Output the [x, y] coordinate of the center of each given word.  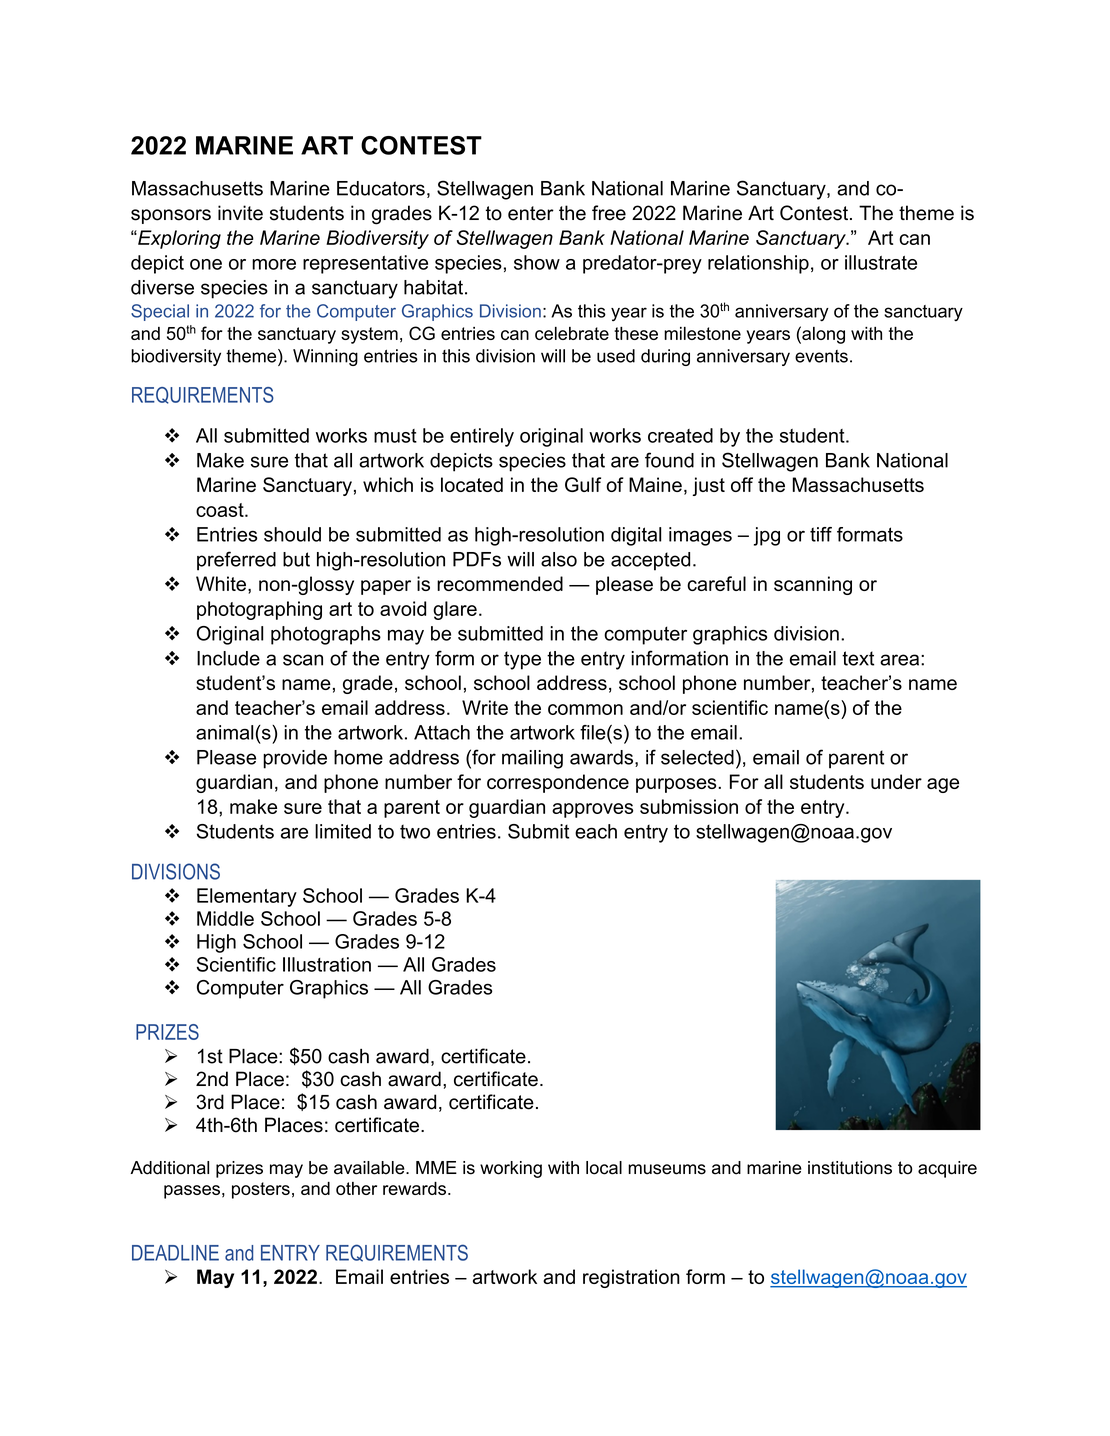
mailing [532, 759]
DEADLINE [175, 1253]
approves [592, 810]
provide [295, 759]
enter [531, 213]
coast [221, 510]
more [274, 264]
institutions [850, 1168]
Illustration [327, 964]
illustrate [881, 262]
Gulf [583, 484]
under [896, 781]
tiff [821, 534]
